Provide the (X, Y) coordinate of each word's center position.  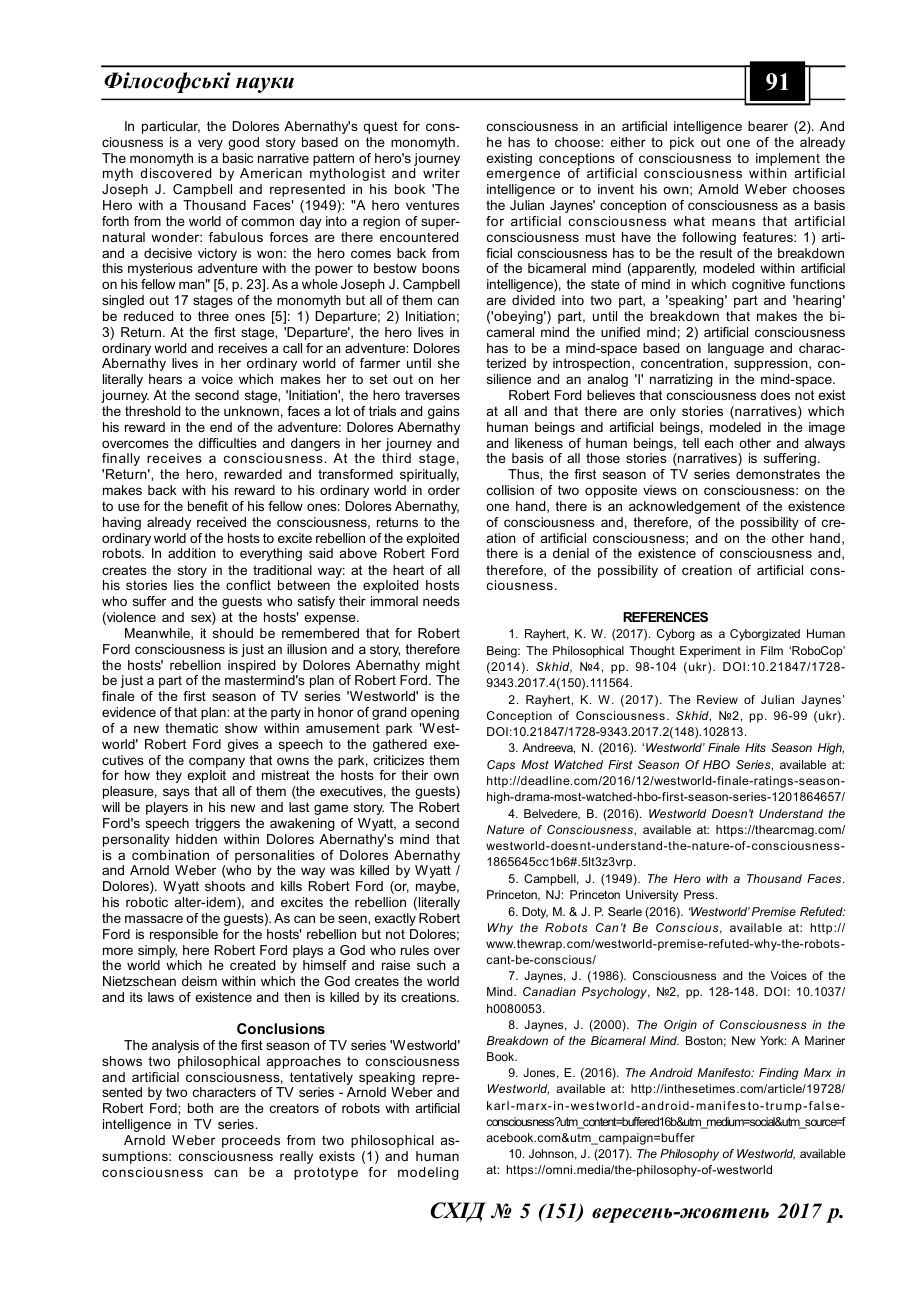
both (200, 1108)
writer (441, 173)
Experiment (710, 652)
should (233, 633)
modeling (428, 1173)
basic (238, 158)
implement (788, 159)
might (443, 666)
